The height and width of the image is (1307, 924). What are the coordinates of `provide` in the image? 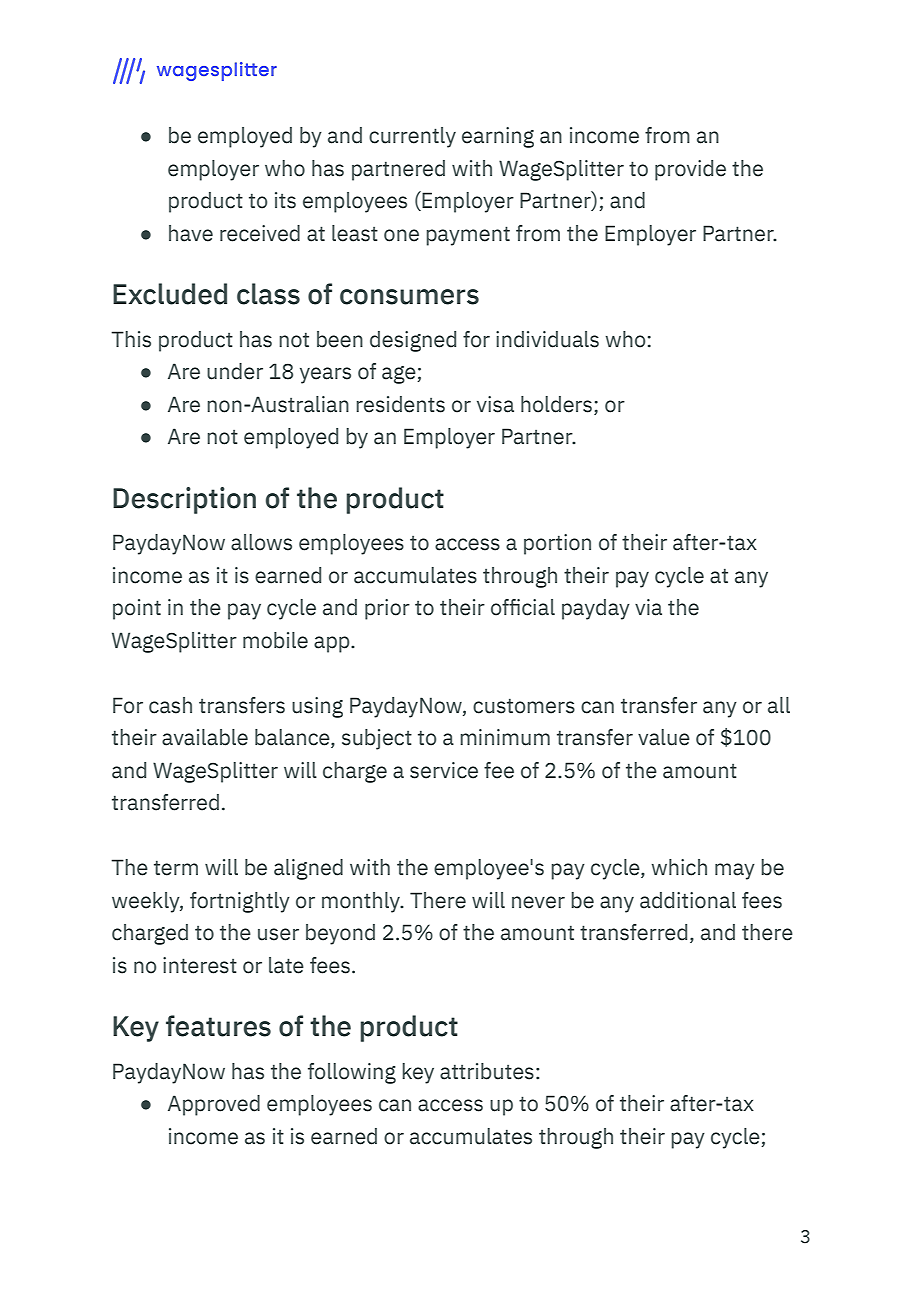 It's located at (690, 170).
